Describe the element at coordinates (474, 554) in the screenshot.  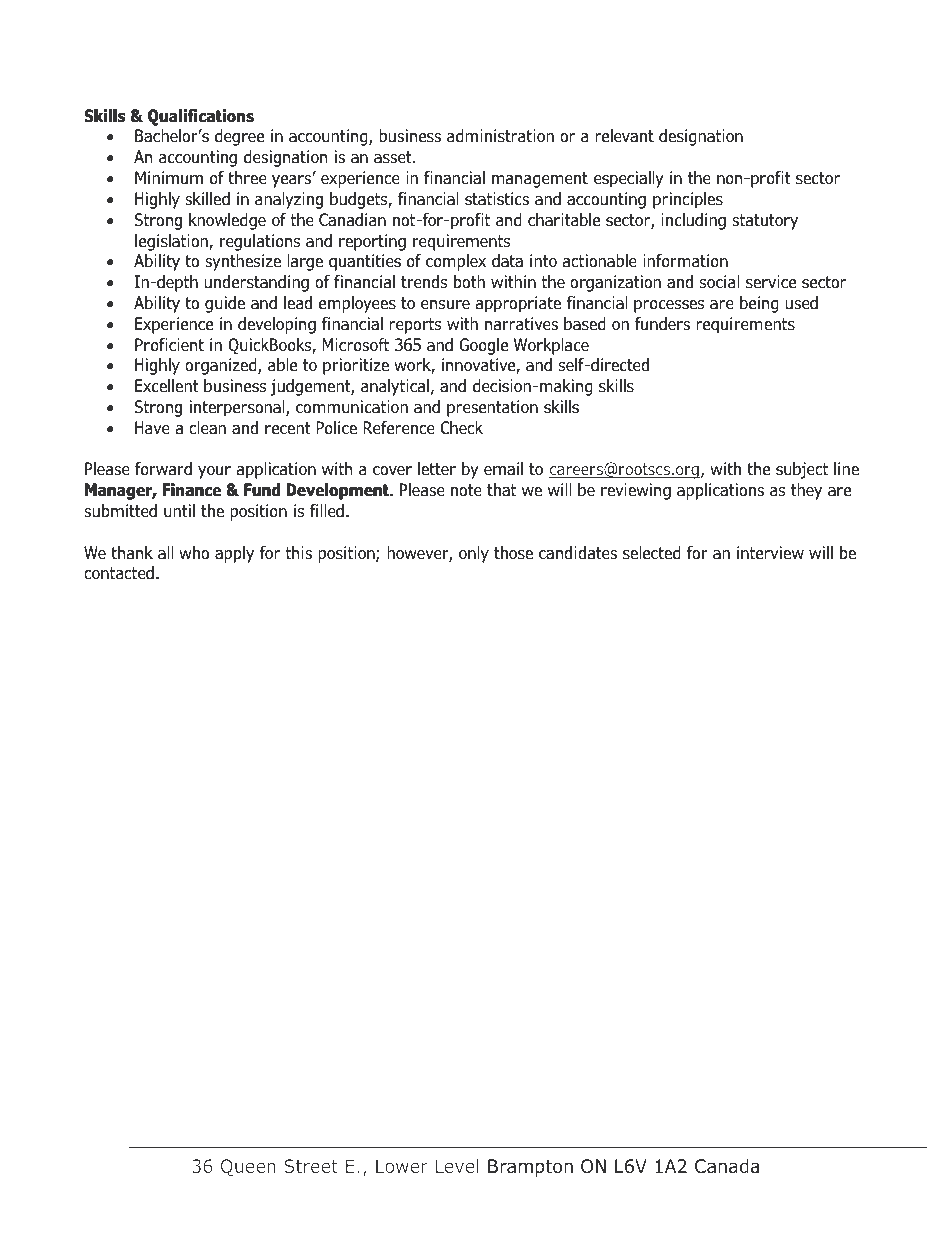
I see `only` at that location.
